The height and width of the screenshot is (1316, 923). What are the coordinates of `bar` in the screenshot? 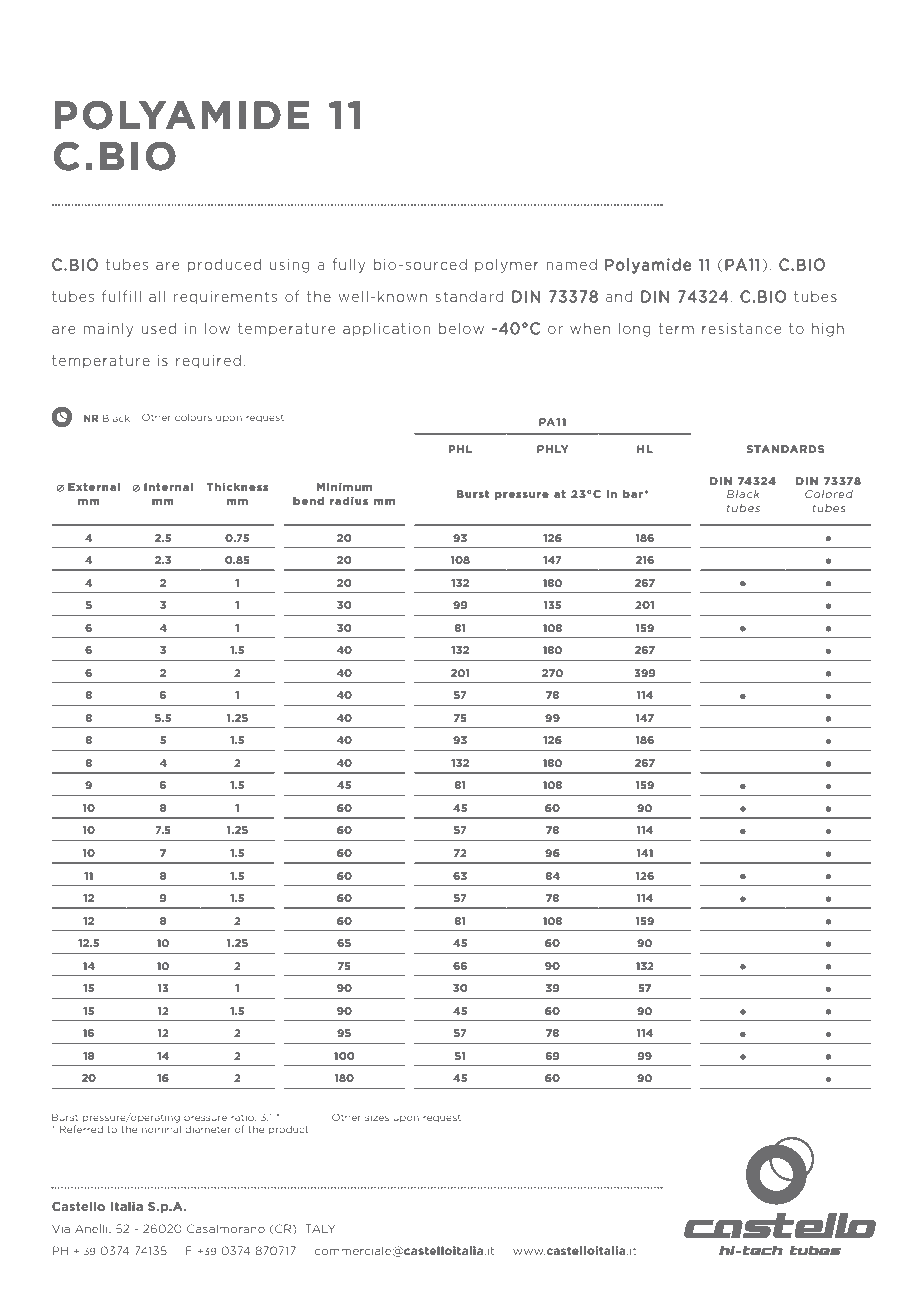 It's located at (633, 494).
